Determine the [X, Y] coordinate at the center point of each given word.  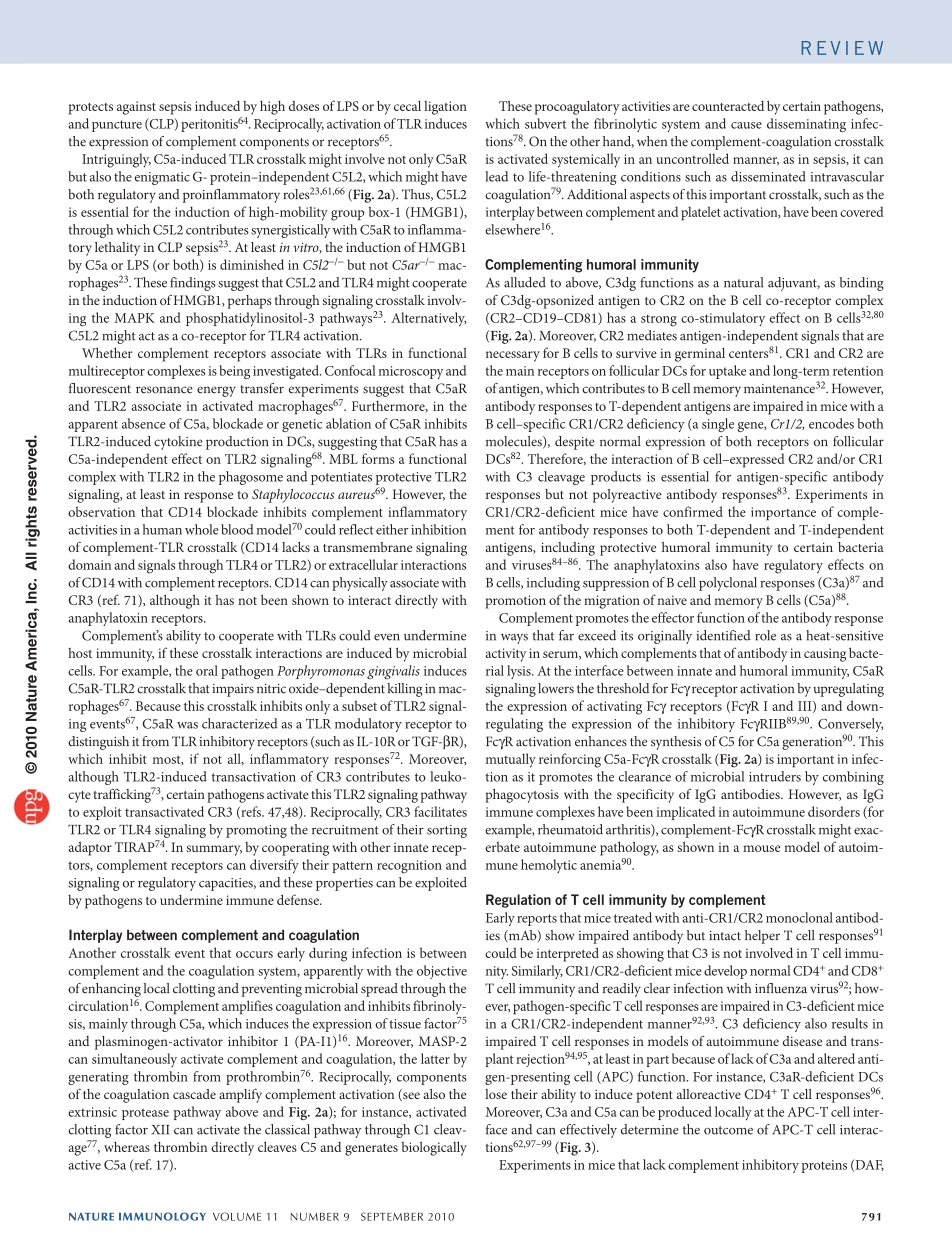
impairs [233, 690]
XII [160, 1130]
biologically [434, 1148]
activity [505, 655]
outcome [728, 1130]
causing [825, 655]
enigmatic [162, 178]
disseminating [806, 125]
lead [496, 176]
